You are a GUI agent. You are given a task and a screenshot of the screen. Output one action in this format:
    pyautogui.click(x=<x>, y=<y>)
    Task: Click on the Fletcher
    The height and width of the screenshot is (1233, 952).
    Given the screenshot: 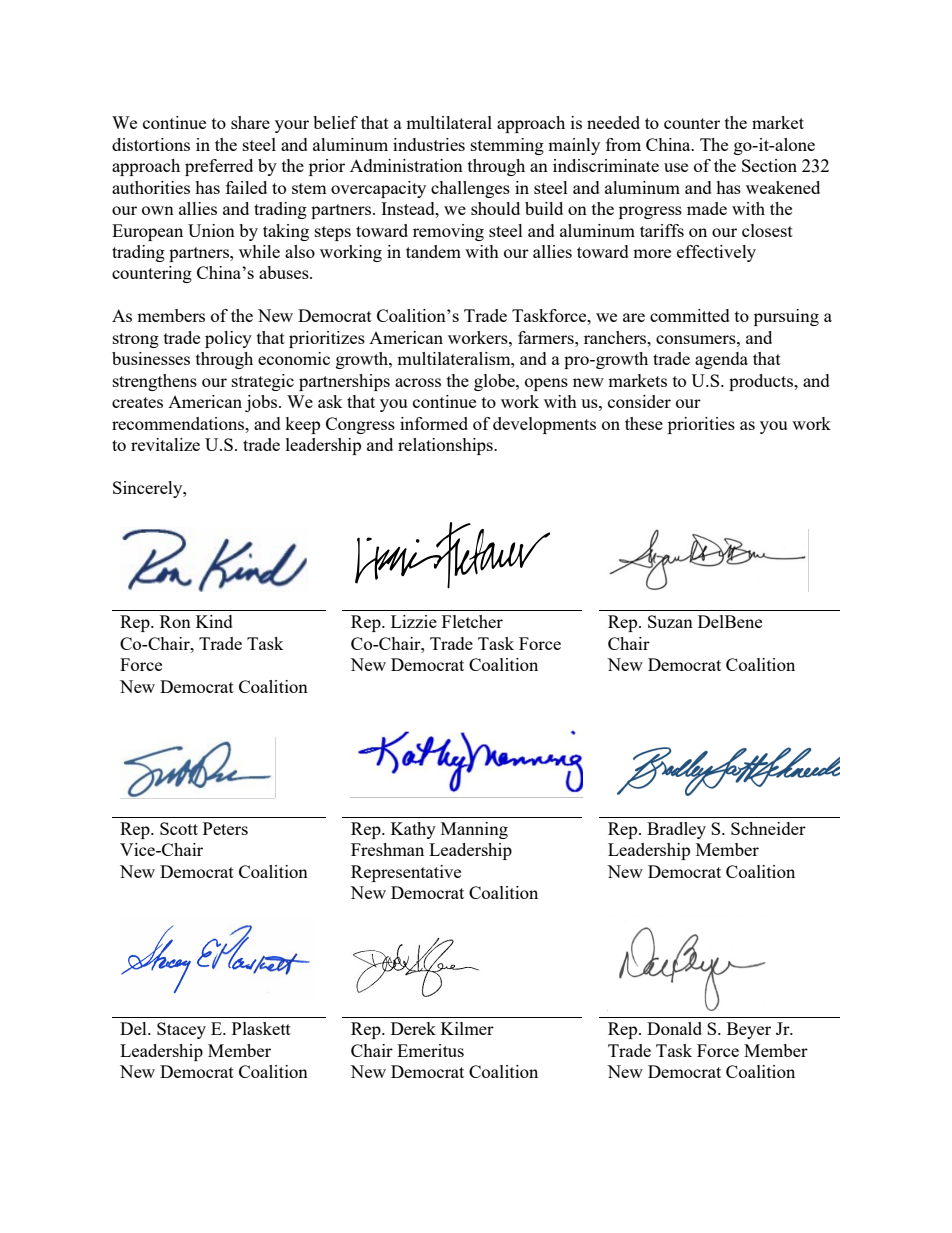 What is the action you would take?
    pyautogui.click(x=472, y=621)
